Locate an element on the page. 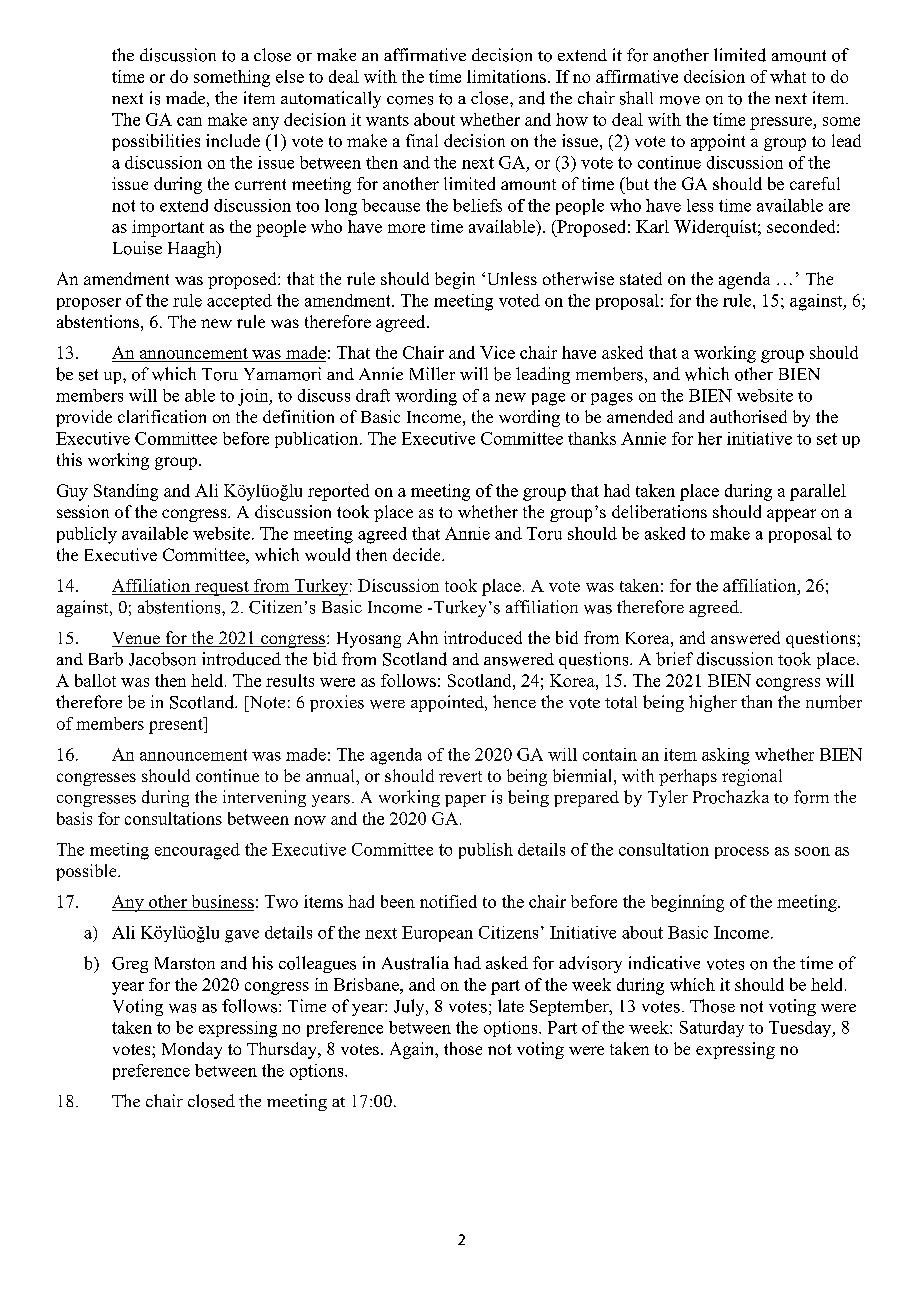 This document has height=1308, width=924. basis is located at coordinates (74, 818).
